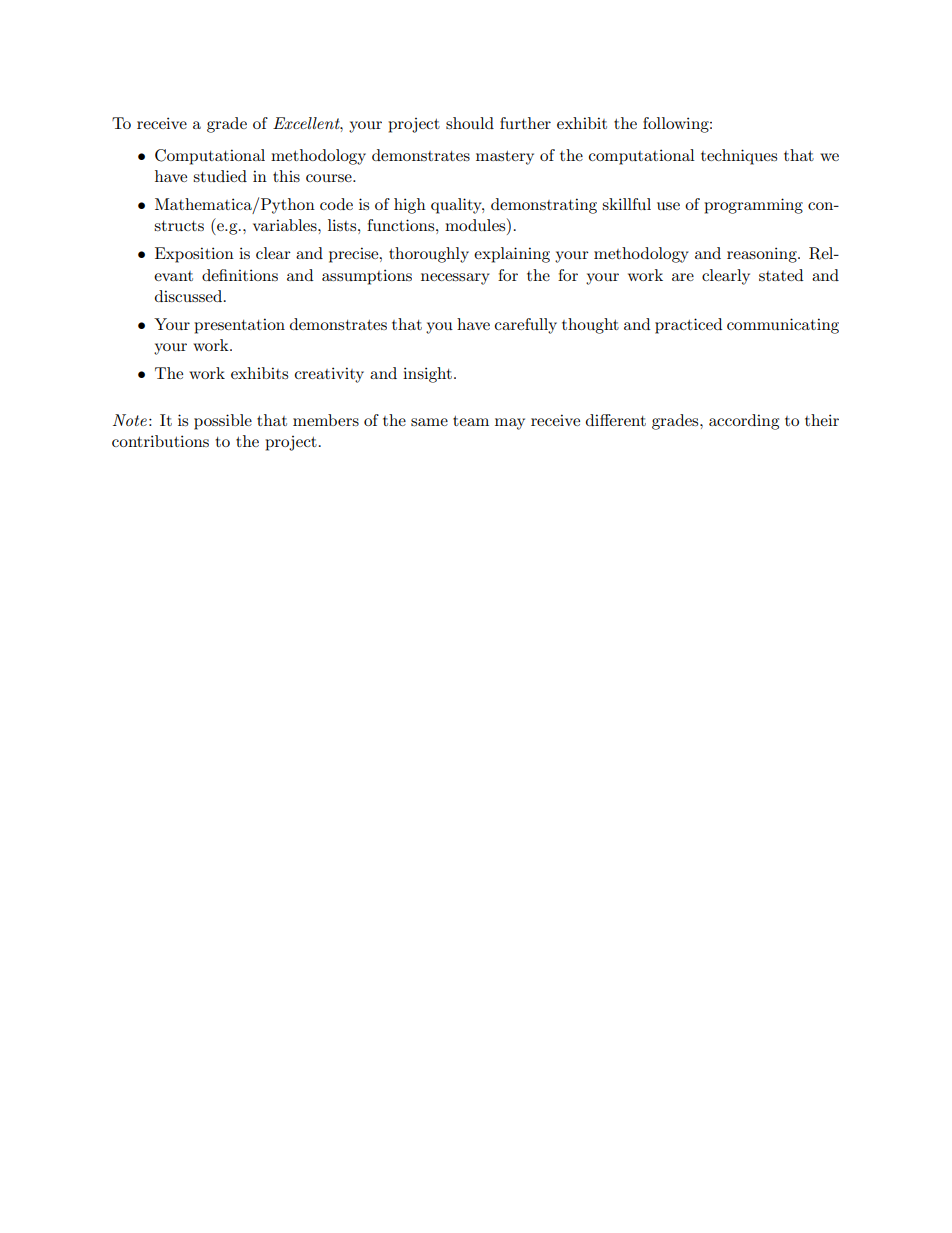 The image size is (952, 1233). Describe the element at coordinates (470, 123) in the screenshot. I see `should` at that location.
